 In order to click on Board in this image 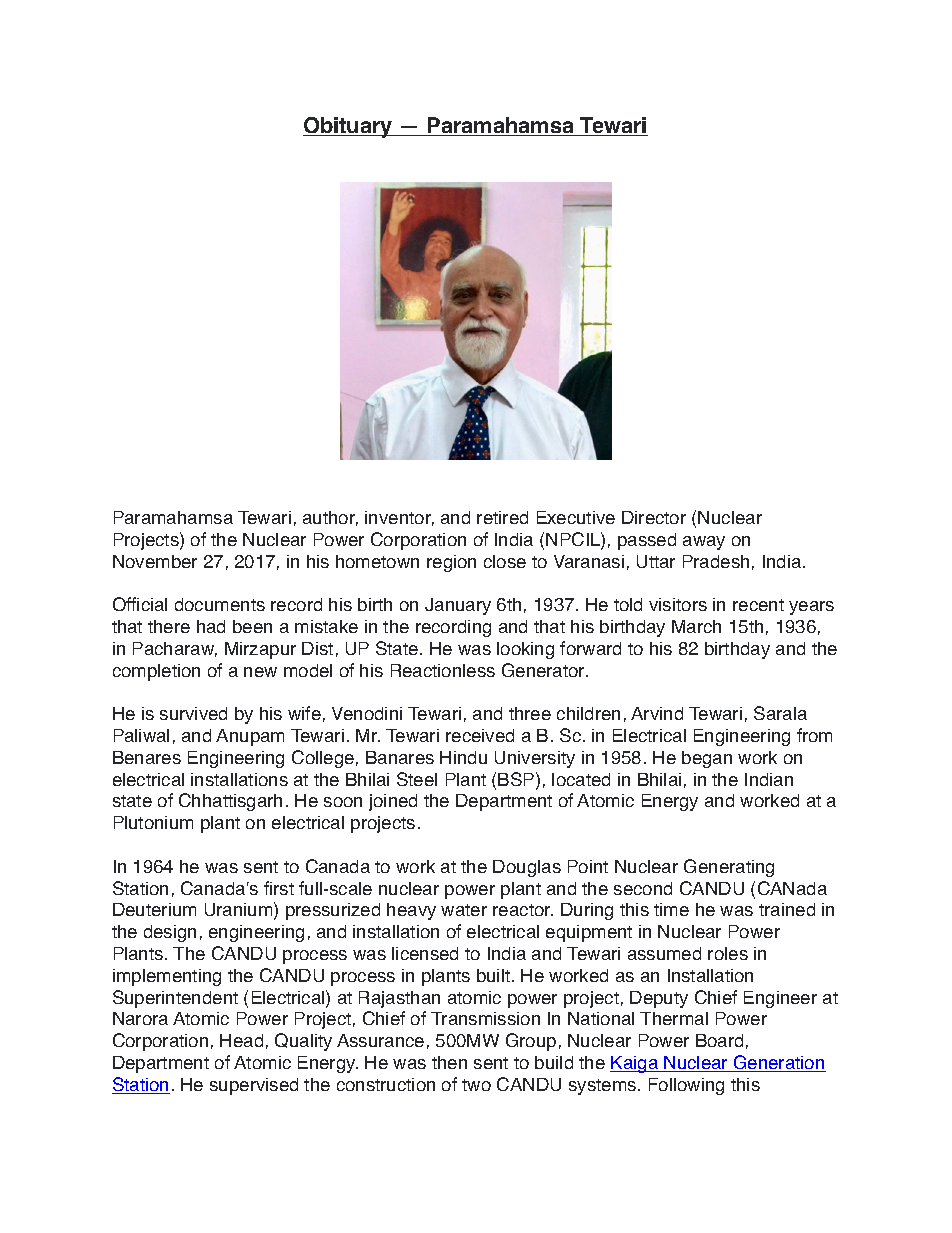, I will do `click(719, 1040)`.
